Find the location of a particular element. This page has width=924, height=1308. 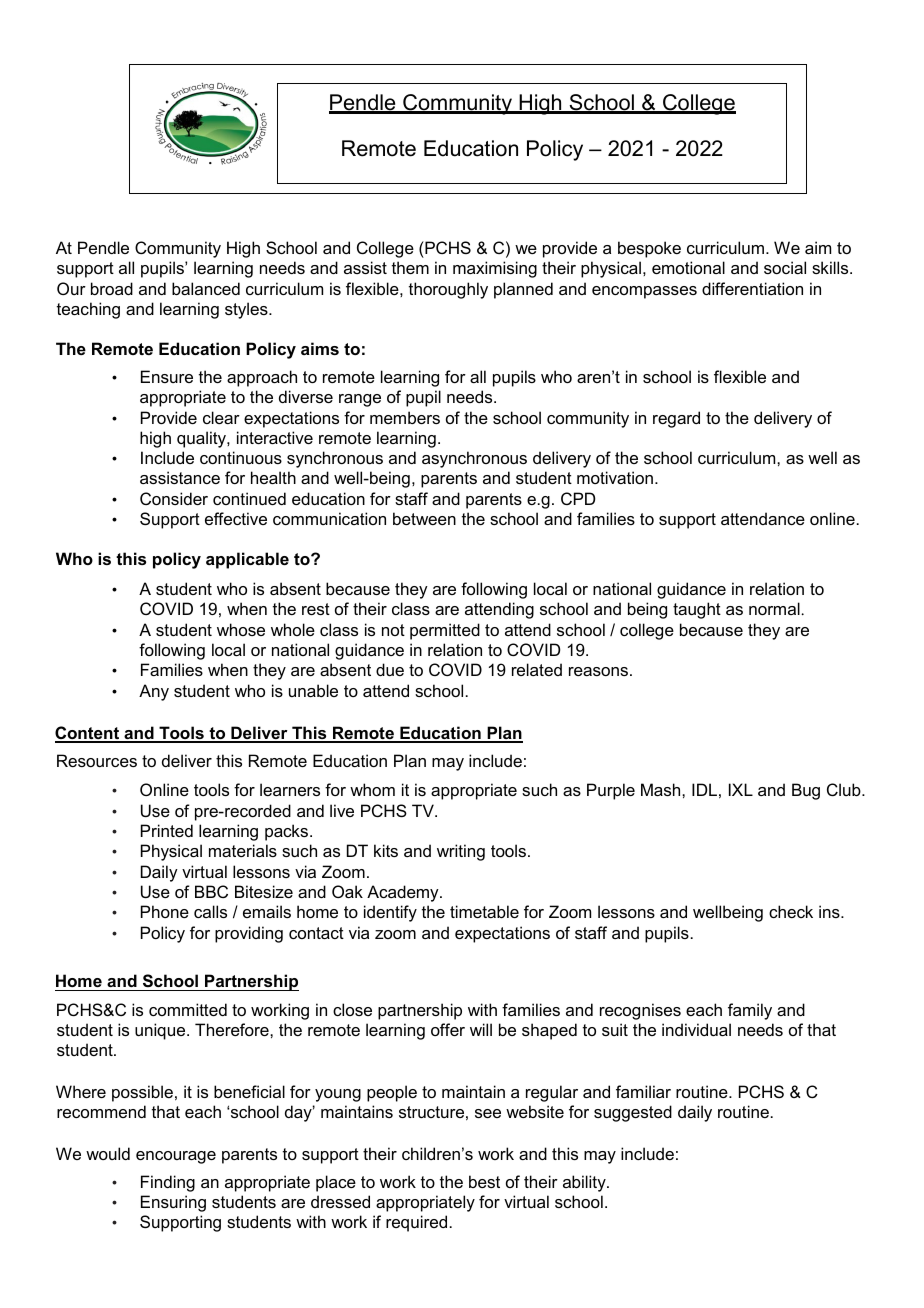

Ensuring is located at coordinates (173, 1203).
